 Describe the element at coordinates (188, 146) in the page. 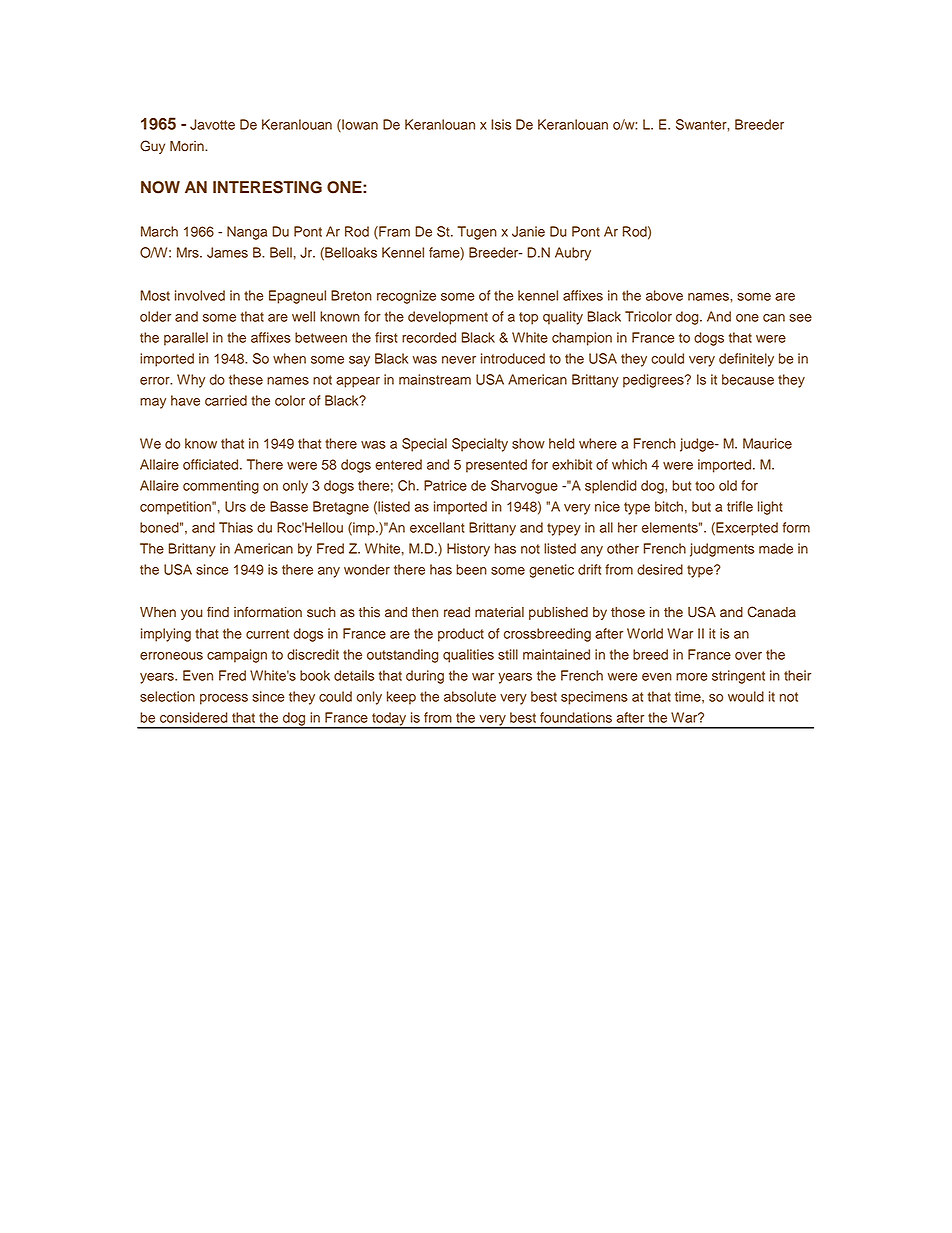

I see `Morin` at that location.
